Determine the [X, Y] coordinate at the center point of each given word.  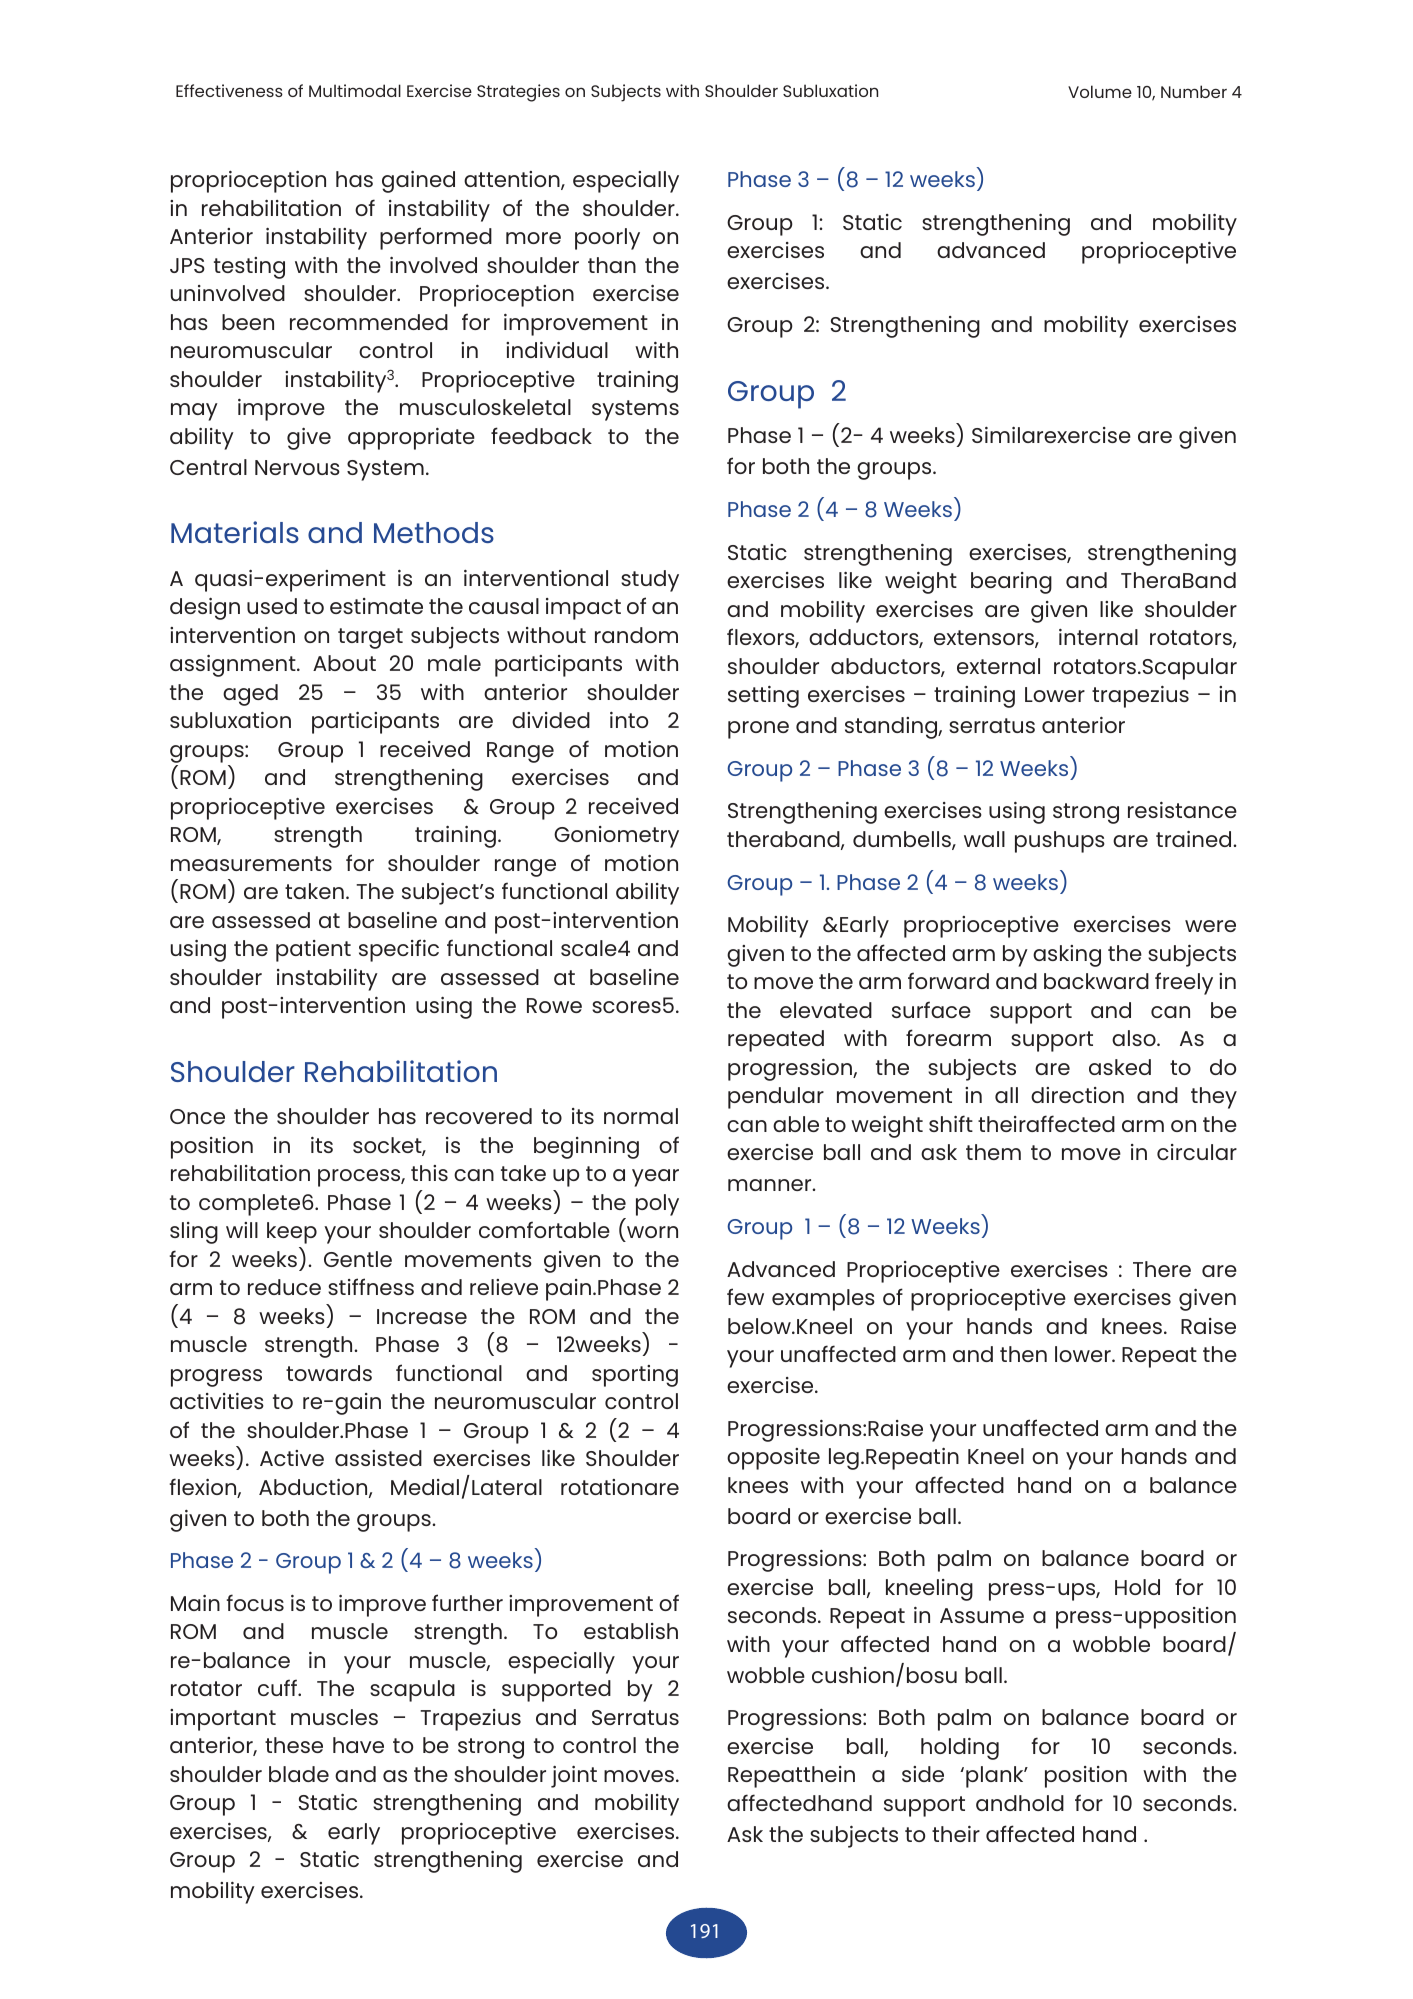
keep [292, 1233]
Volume [1100, 91]
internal [1098, 637]
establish [631, 1631]
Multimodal [355, 90]
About [344, 663]
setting [763, 697]
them [993, 1152]
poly [657, 1205]
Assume [982, 1615]
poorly [607, 239]
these [294, 1745]
